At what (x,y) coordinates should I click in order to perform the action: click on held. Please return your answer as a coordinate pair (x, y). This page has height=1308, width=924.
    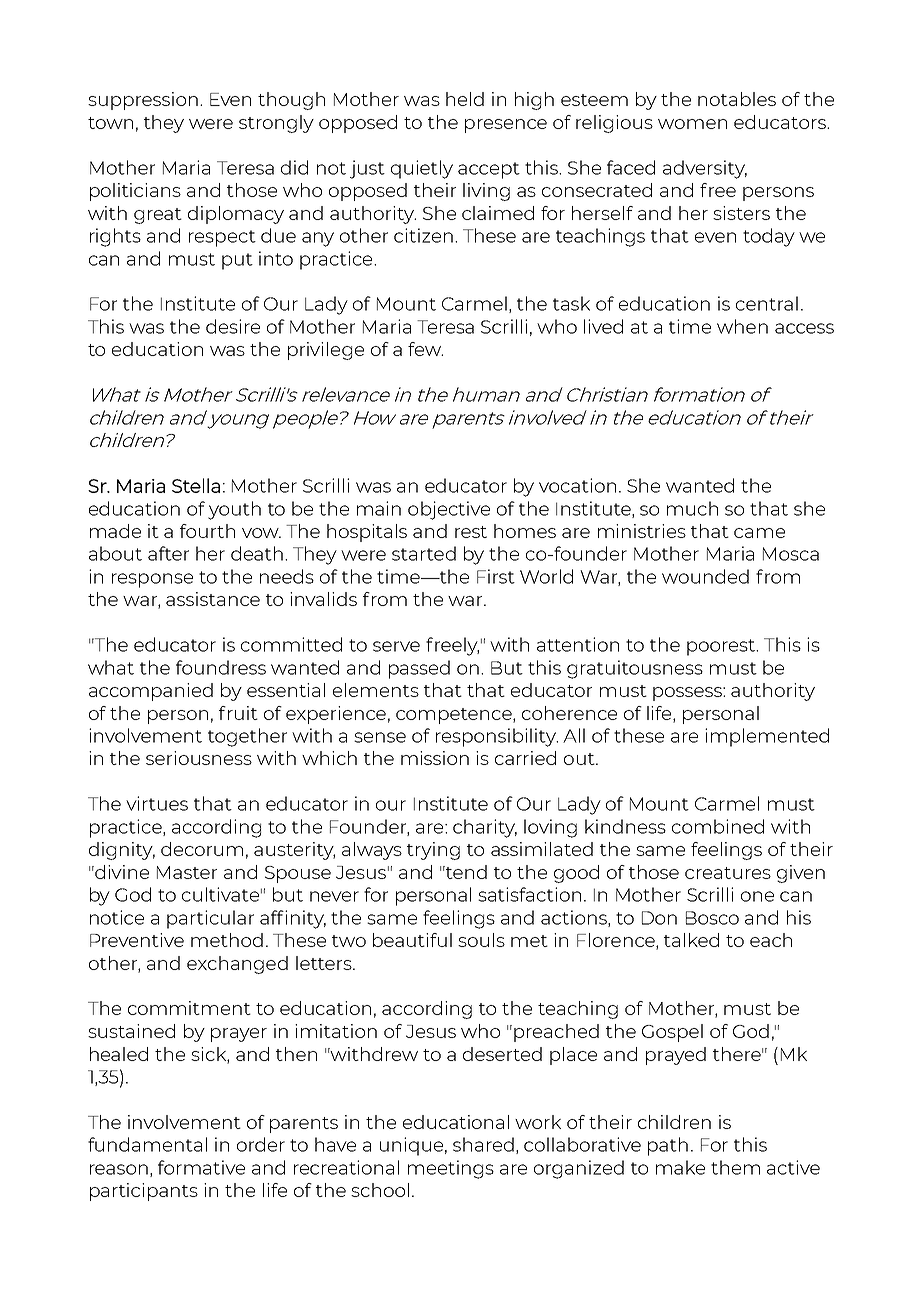
    Looking at the image, I should click on (465, 99).
